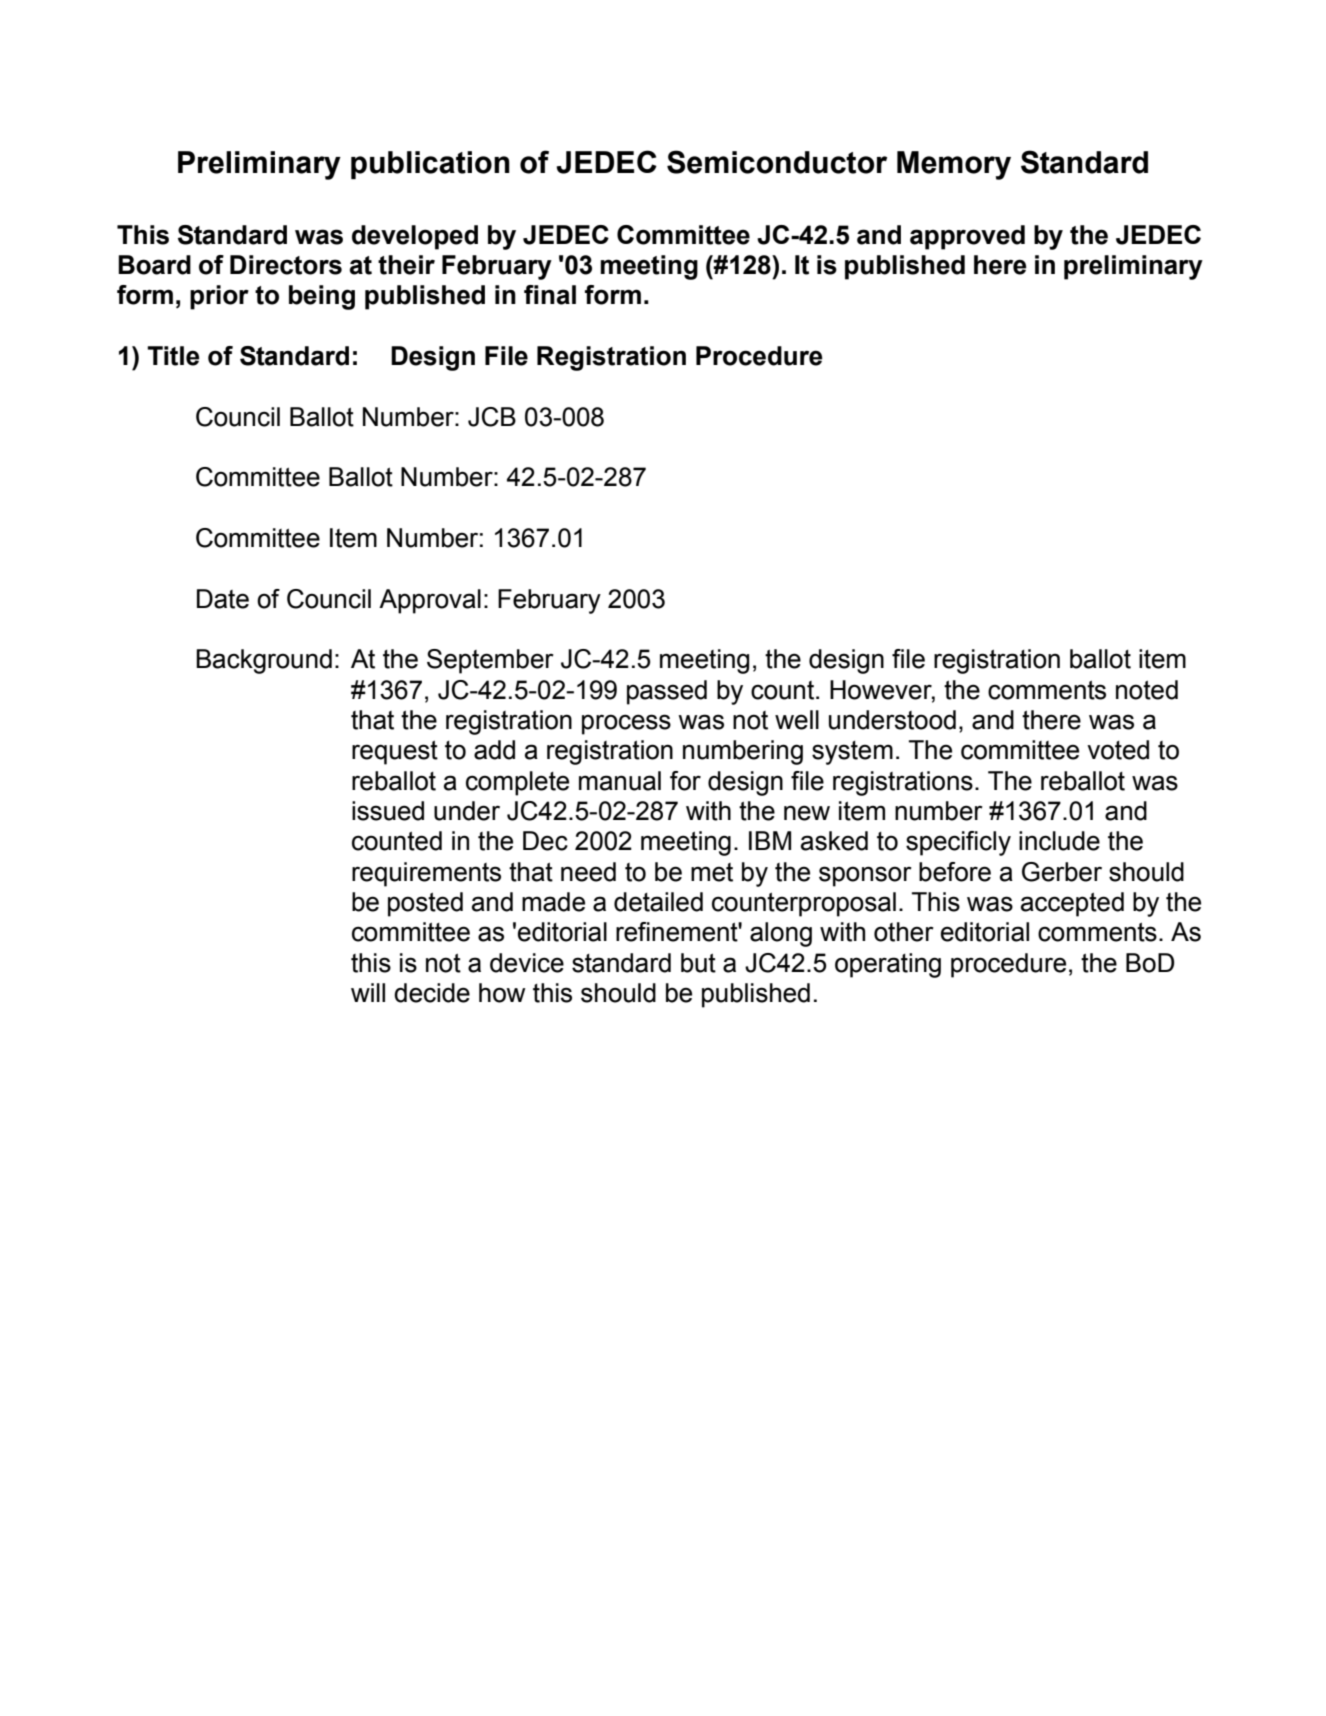  Describe the element at coordinates (777, 162) in the image. I see `Semiconductor` at that location.
